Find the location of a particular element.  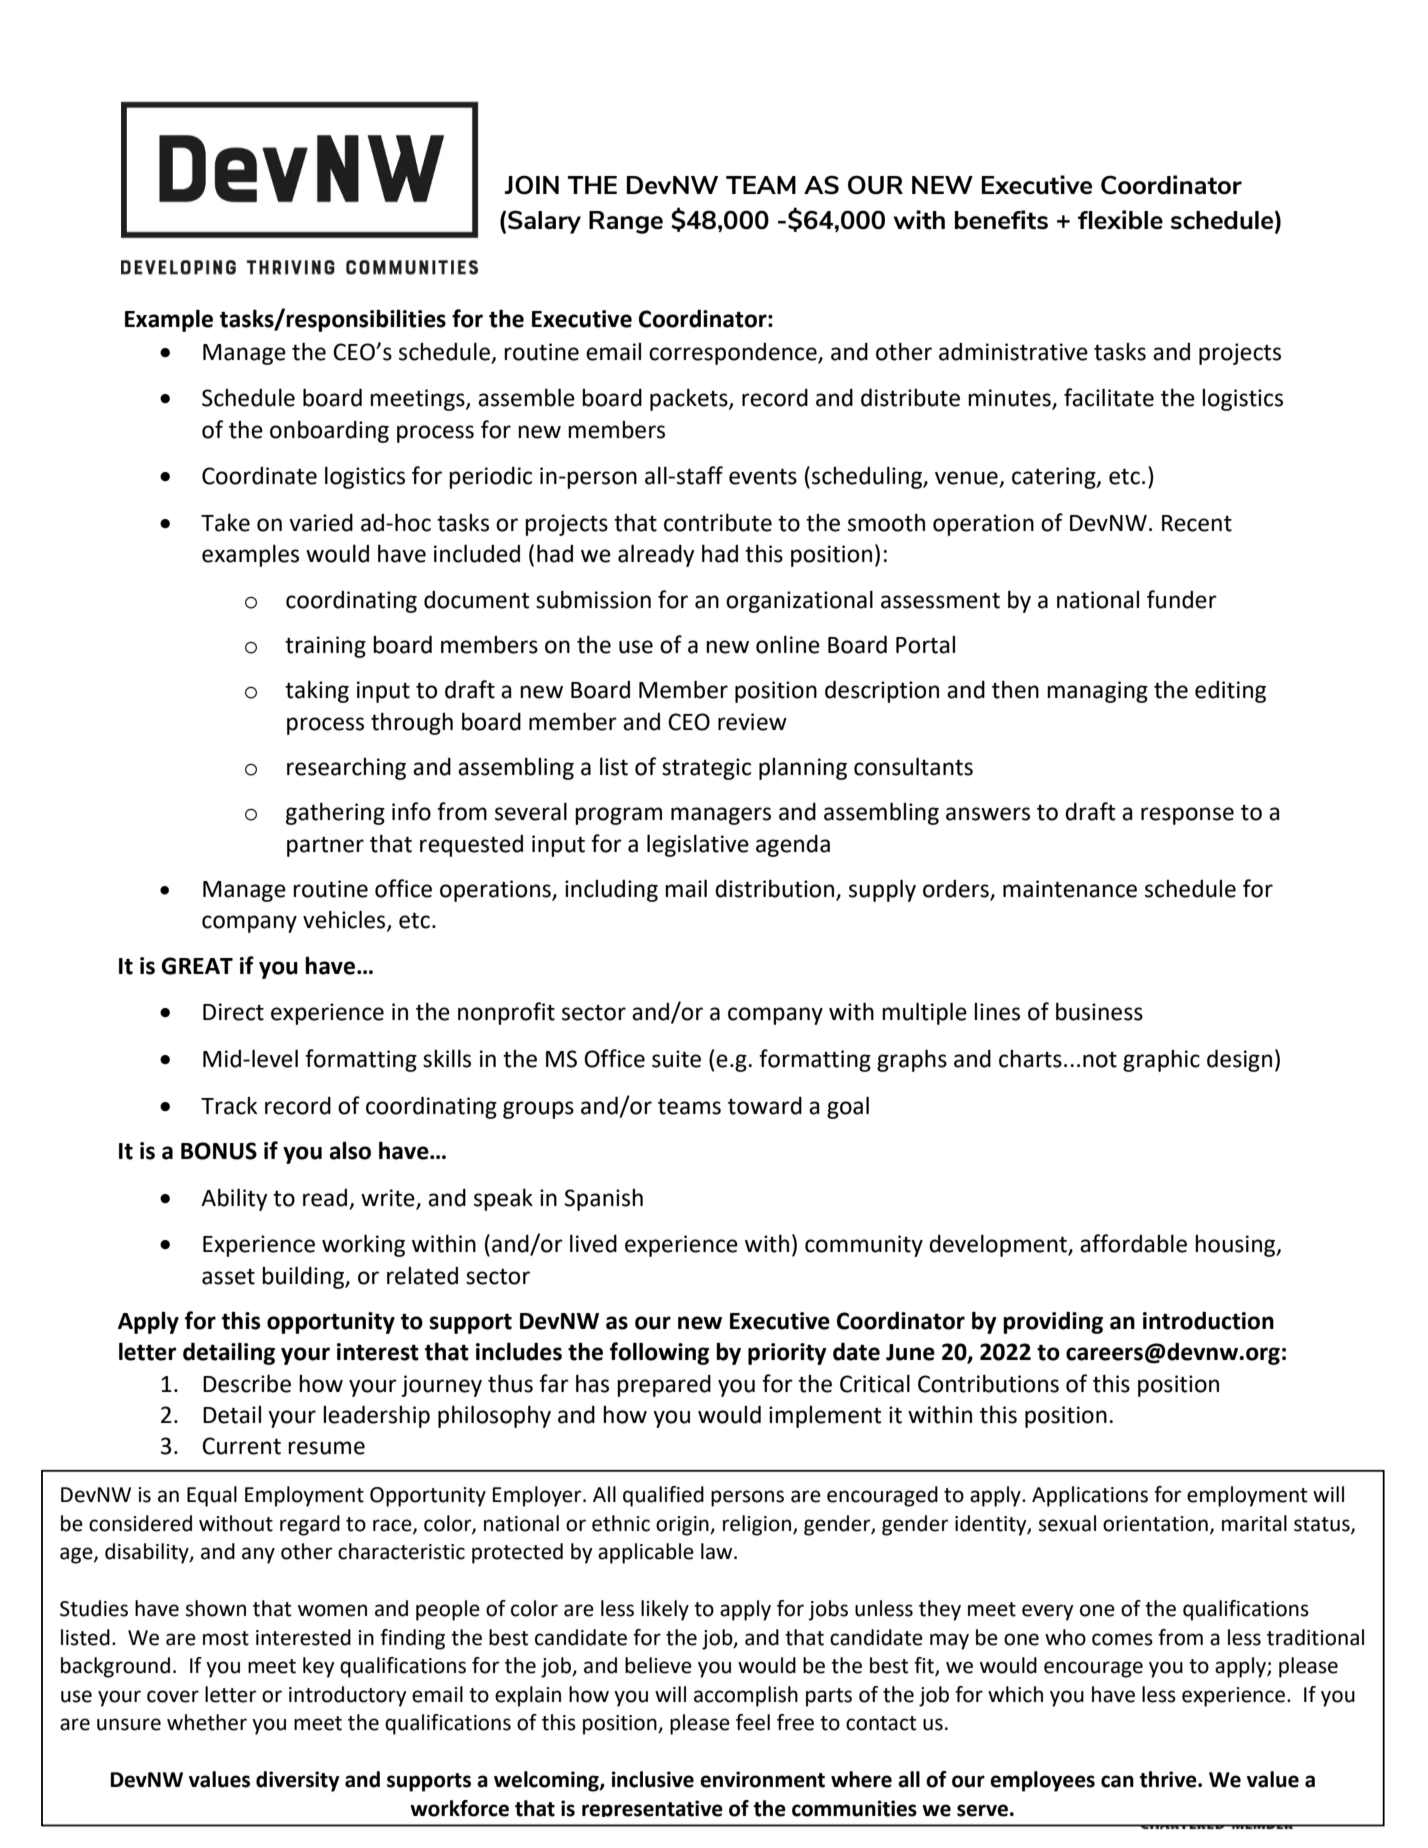

flexible is located at coordinates (1120, 220).
